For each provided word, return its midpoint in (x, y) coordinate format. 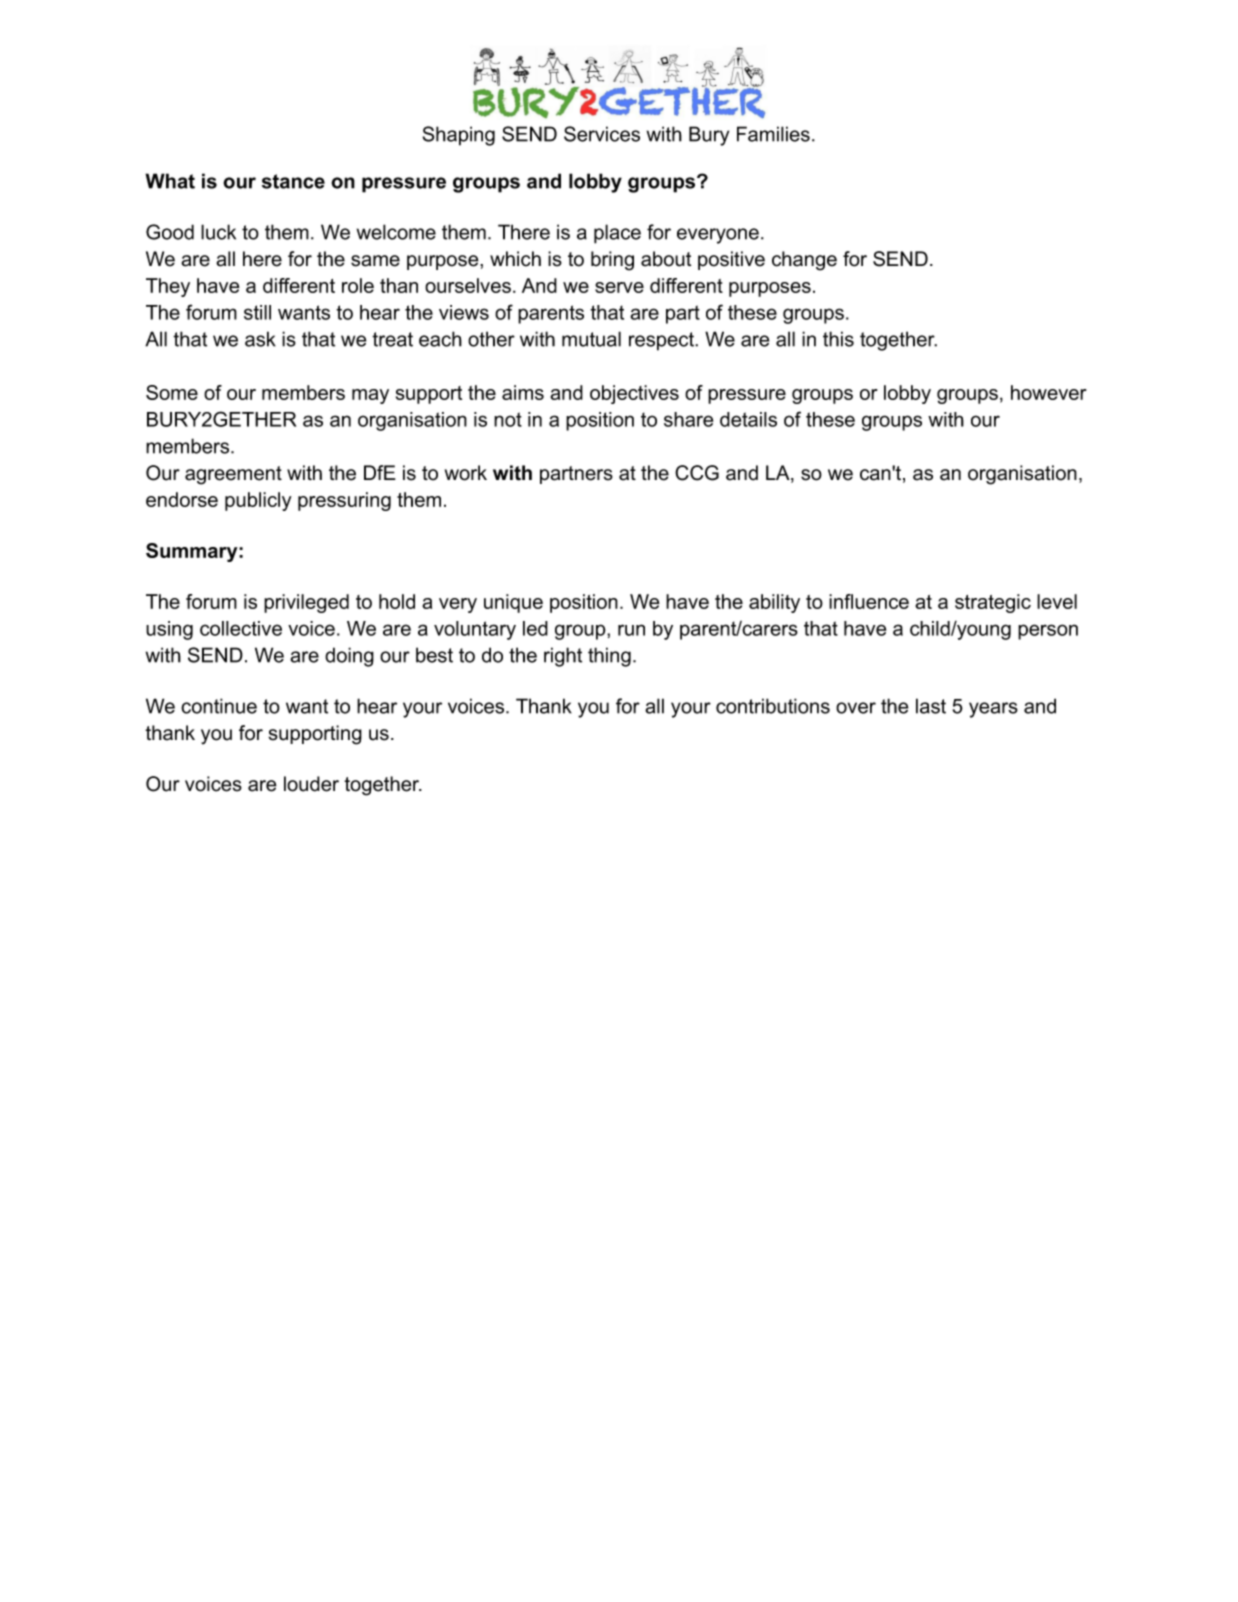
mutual (591, 339)
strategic (993, 603)
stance (293, 181)
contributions (773, 706)
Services (602, 134)
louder (311, 784)
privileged (306, 603)
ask (260, 339)
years (993, 710)
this (838, 339)
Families (773, 134)
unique (513, 603)
